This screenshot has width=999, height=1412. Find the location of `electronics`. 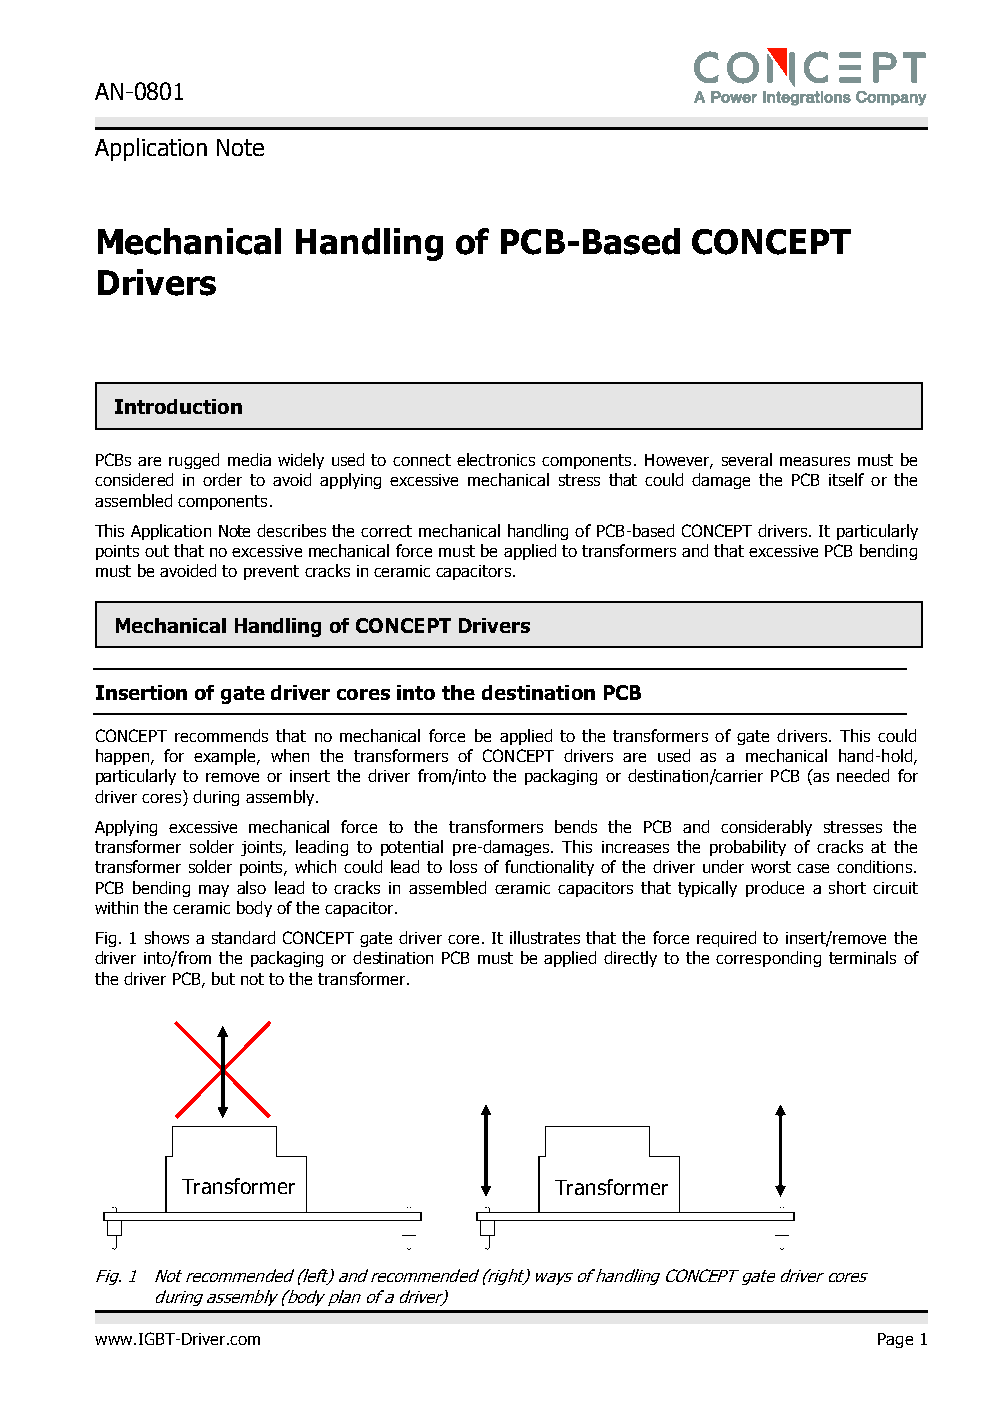

electronics is located at coordinates (496, 459).
